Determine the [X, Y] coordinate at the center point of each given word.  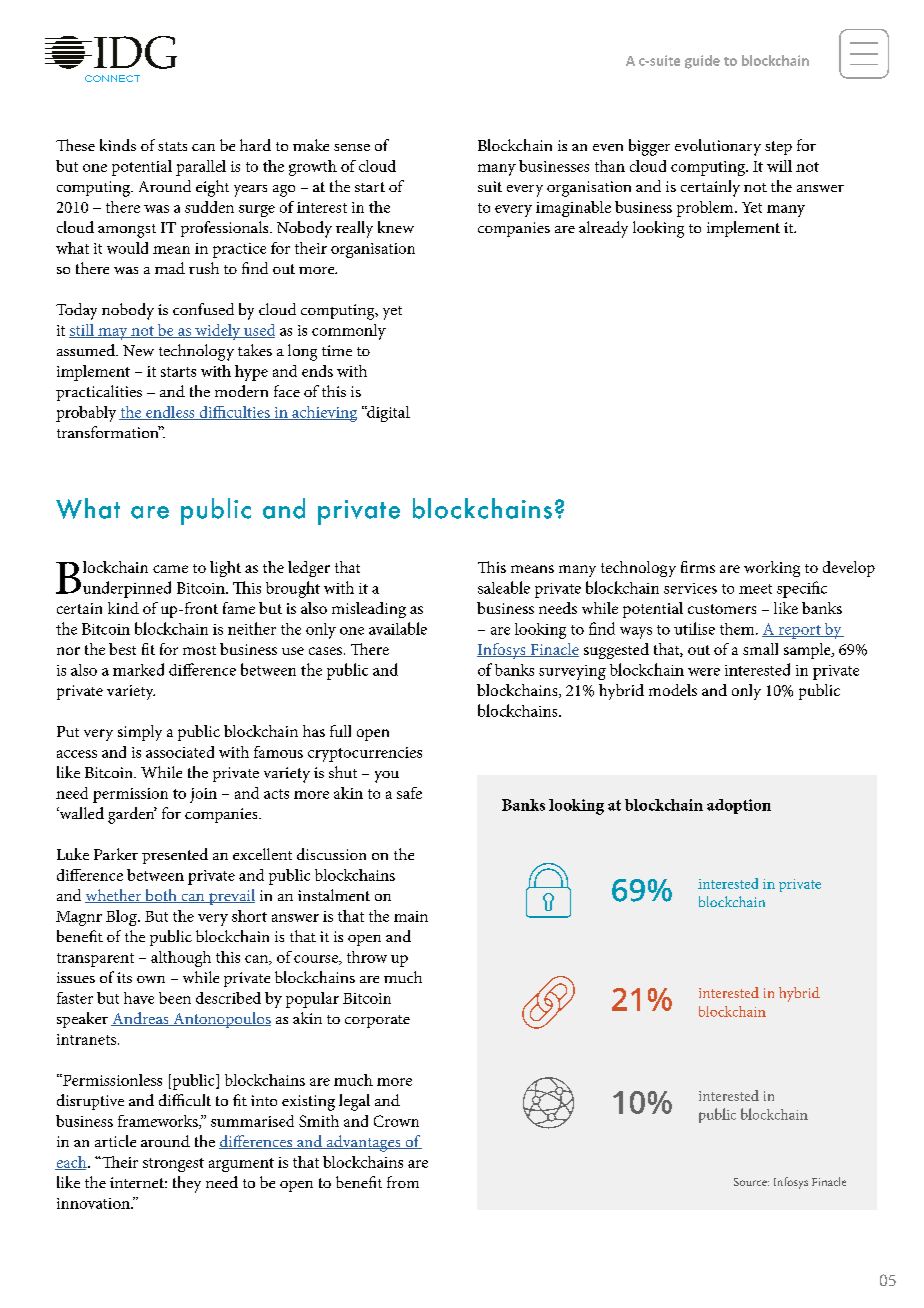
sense [352, 147]
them [738, 629]
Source [751, 1182]
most [199, 650]
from [403, 1182]
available [398, 628]
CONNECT [112, 78]
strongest [173, 1165]
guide [702, 62]
